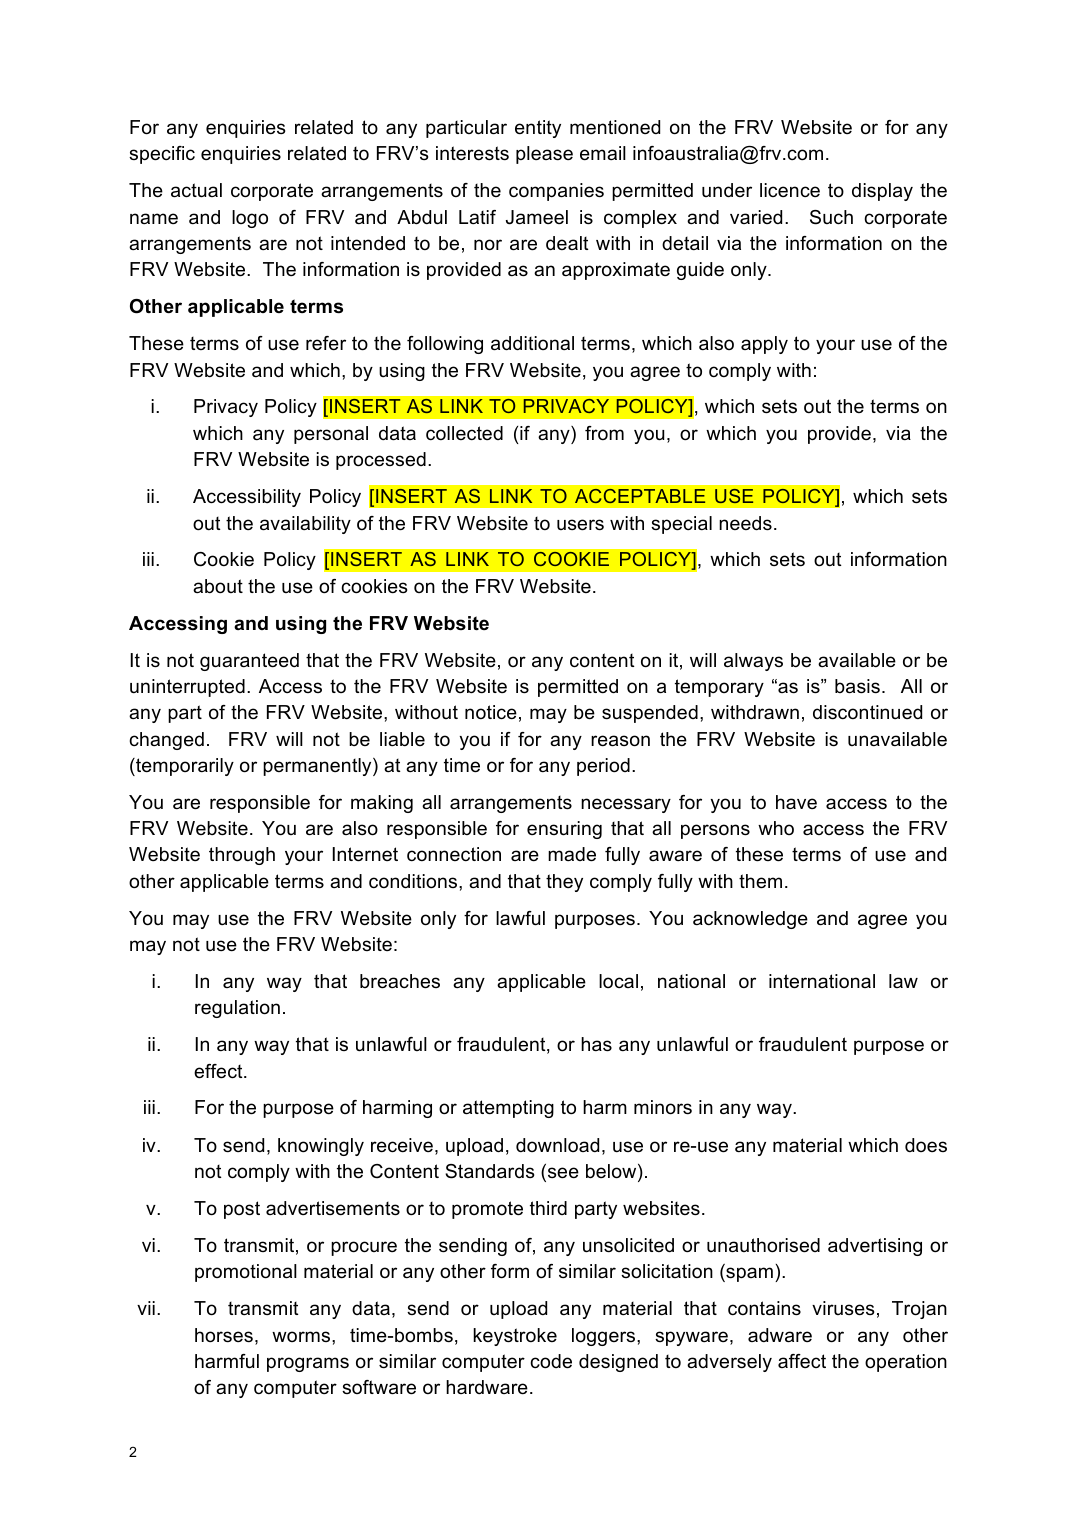 Image resolution: width=1074 pixels, height=1519 pixels. What do you see at coordinates (544, 155) in the screenshot?
I see `please` at bounding box center [544, 155].
